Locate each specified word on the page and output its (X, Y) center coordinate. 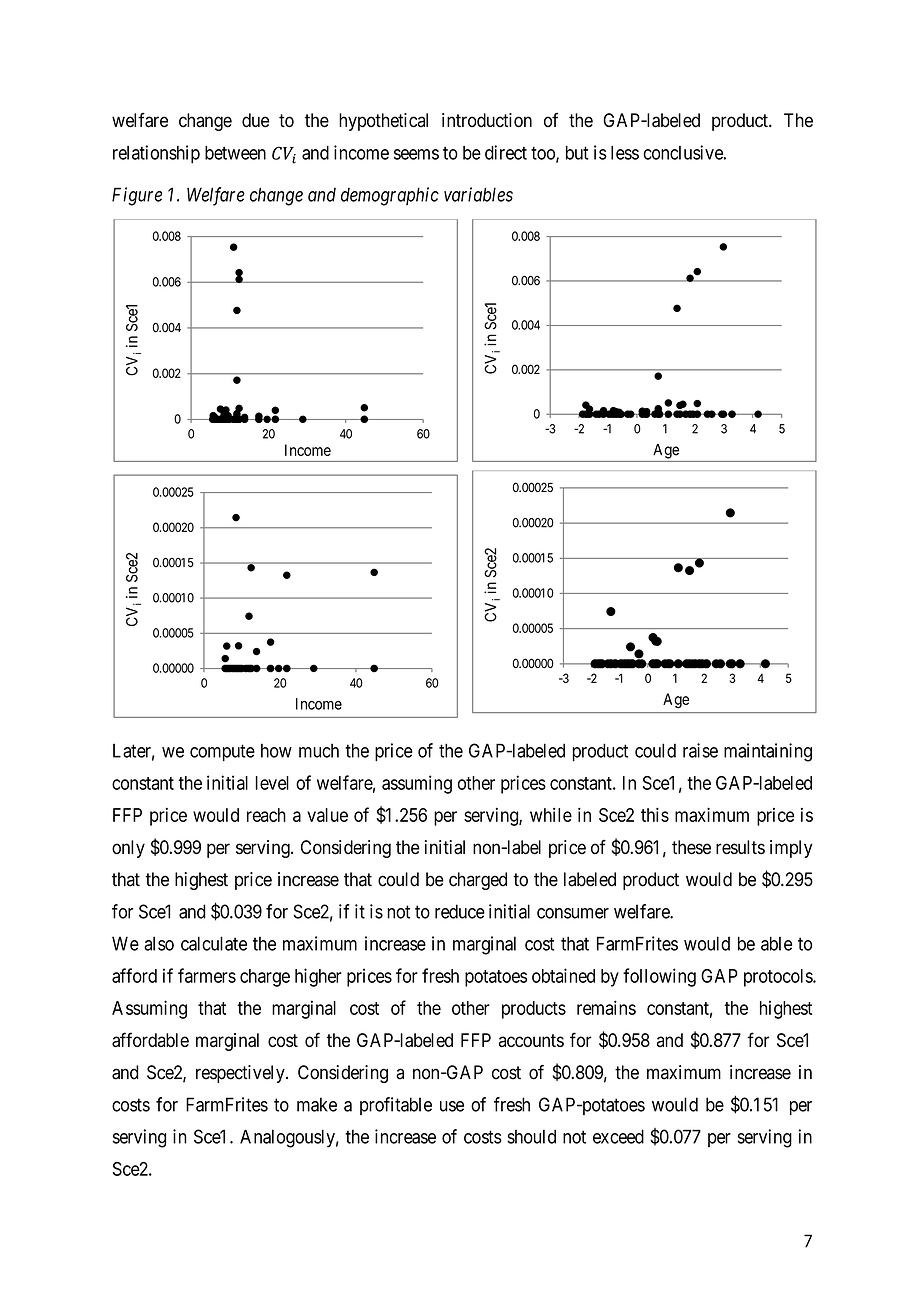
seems (416, 154)
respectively (241, 1074)
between (235, 153)
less (625, 153)
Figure (137, 196)
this (655, 814)
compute (222, 753)
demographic (390, 196)
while (551, 815)
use (452, 1106)
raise (700, 750)
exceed (618, 1136)
